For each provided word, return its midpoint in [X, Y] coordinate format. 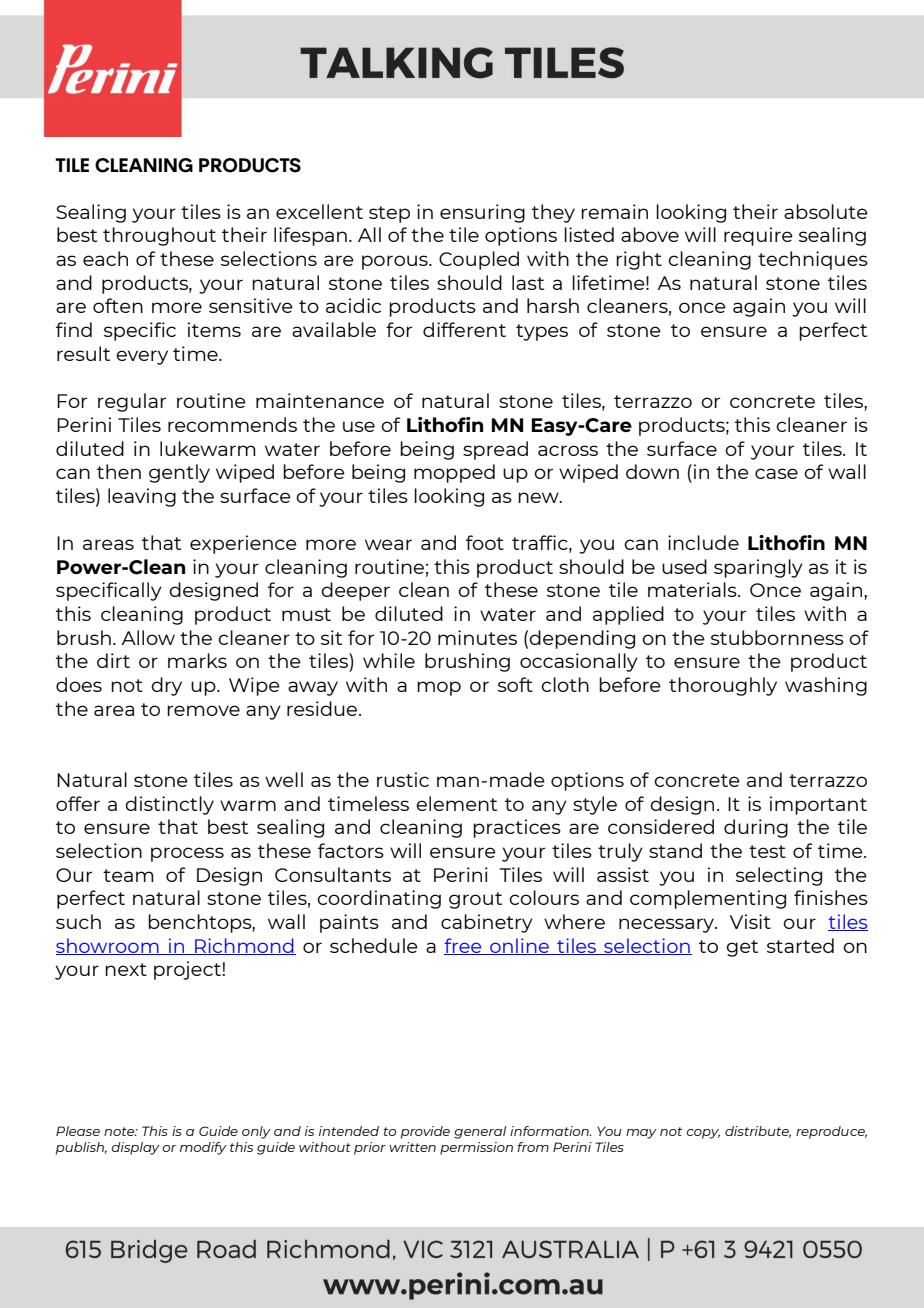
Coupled [479, 260]
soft [515, 684]
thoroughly [723, 686]
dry [166, 686]
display [136, 1148]
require [758, 236]
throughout [159, 236]
